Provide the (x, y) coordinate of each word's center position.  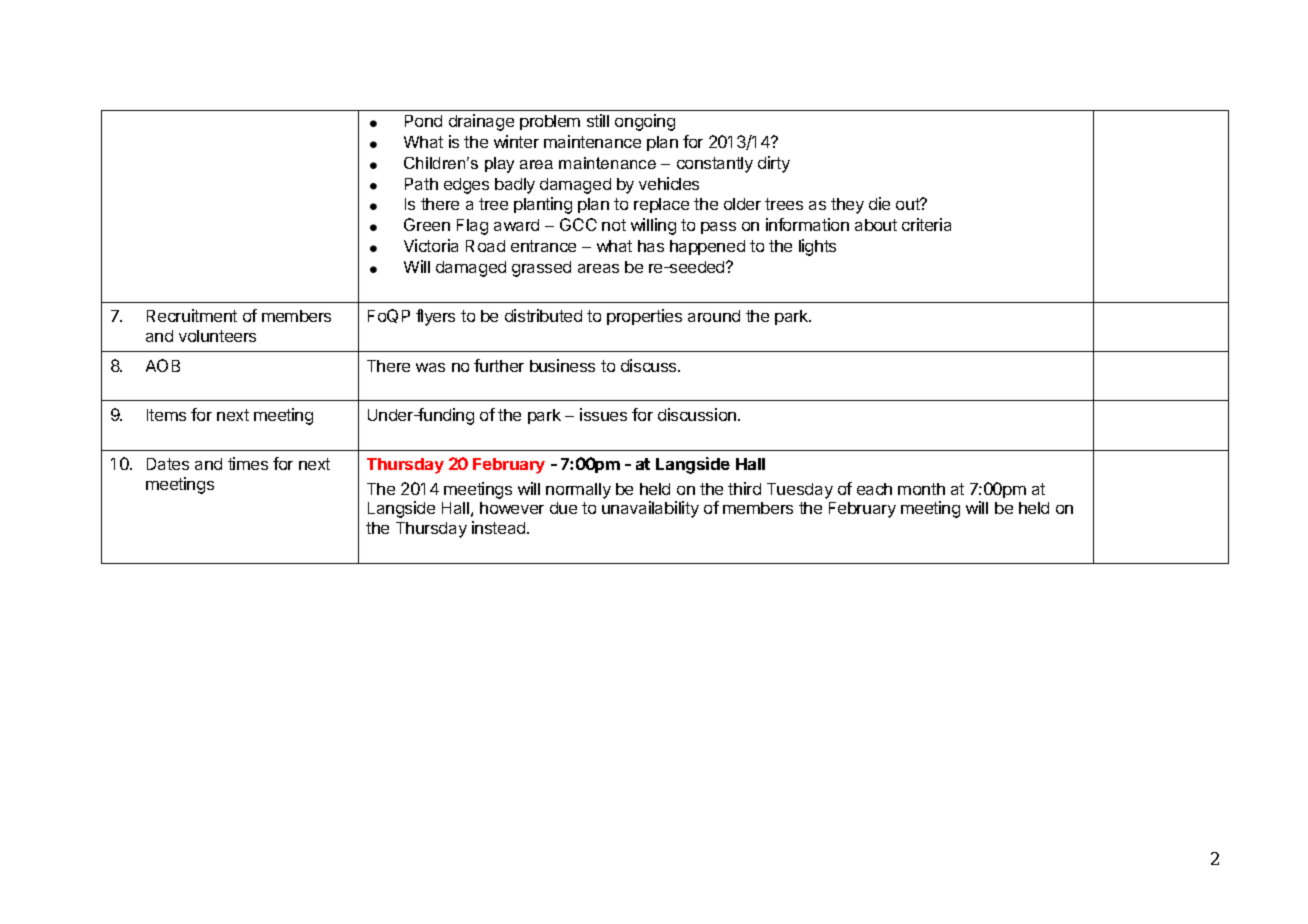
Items (166, 415)
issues (603, 414)
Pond (423, 121)
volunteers (217, 336)
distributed (543, 315)
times (248, 463)
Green (427, 224)
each (874, 489)
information (807, 224)
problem (550, 122)
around (714, 316)
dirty (774, 164)
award (516, 225)
